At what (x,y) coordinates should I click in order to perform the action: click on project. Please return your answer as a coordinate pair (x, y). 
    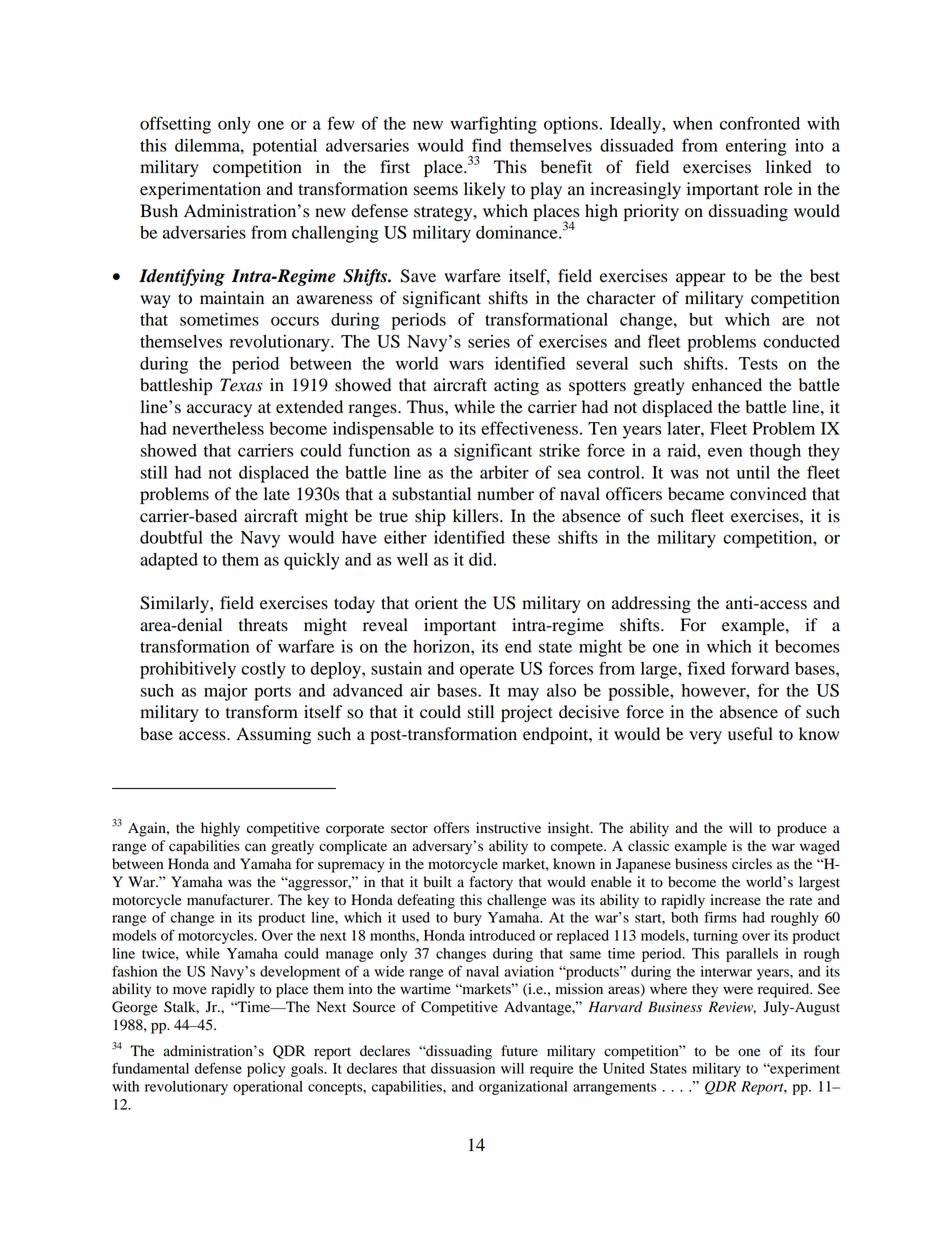
    Looking at the image, I should click on (527, 713).
